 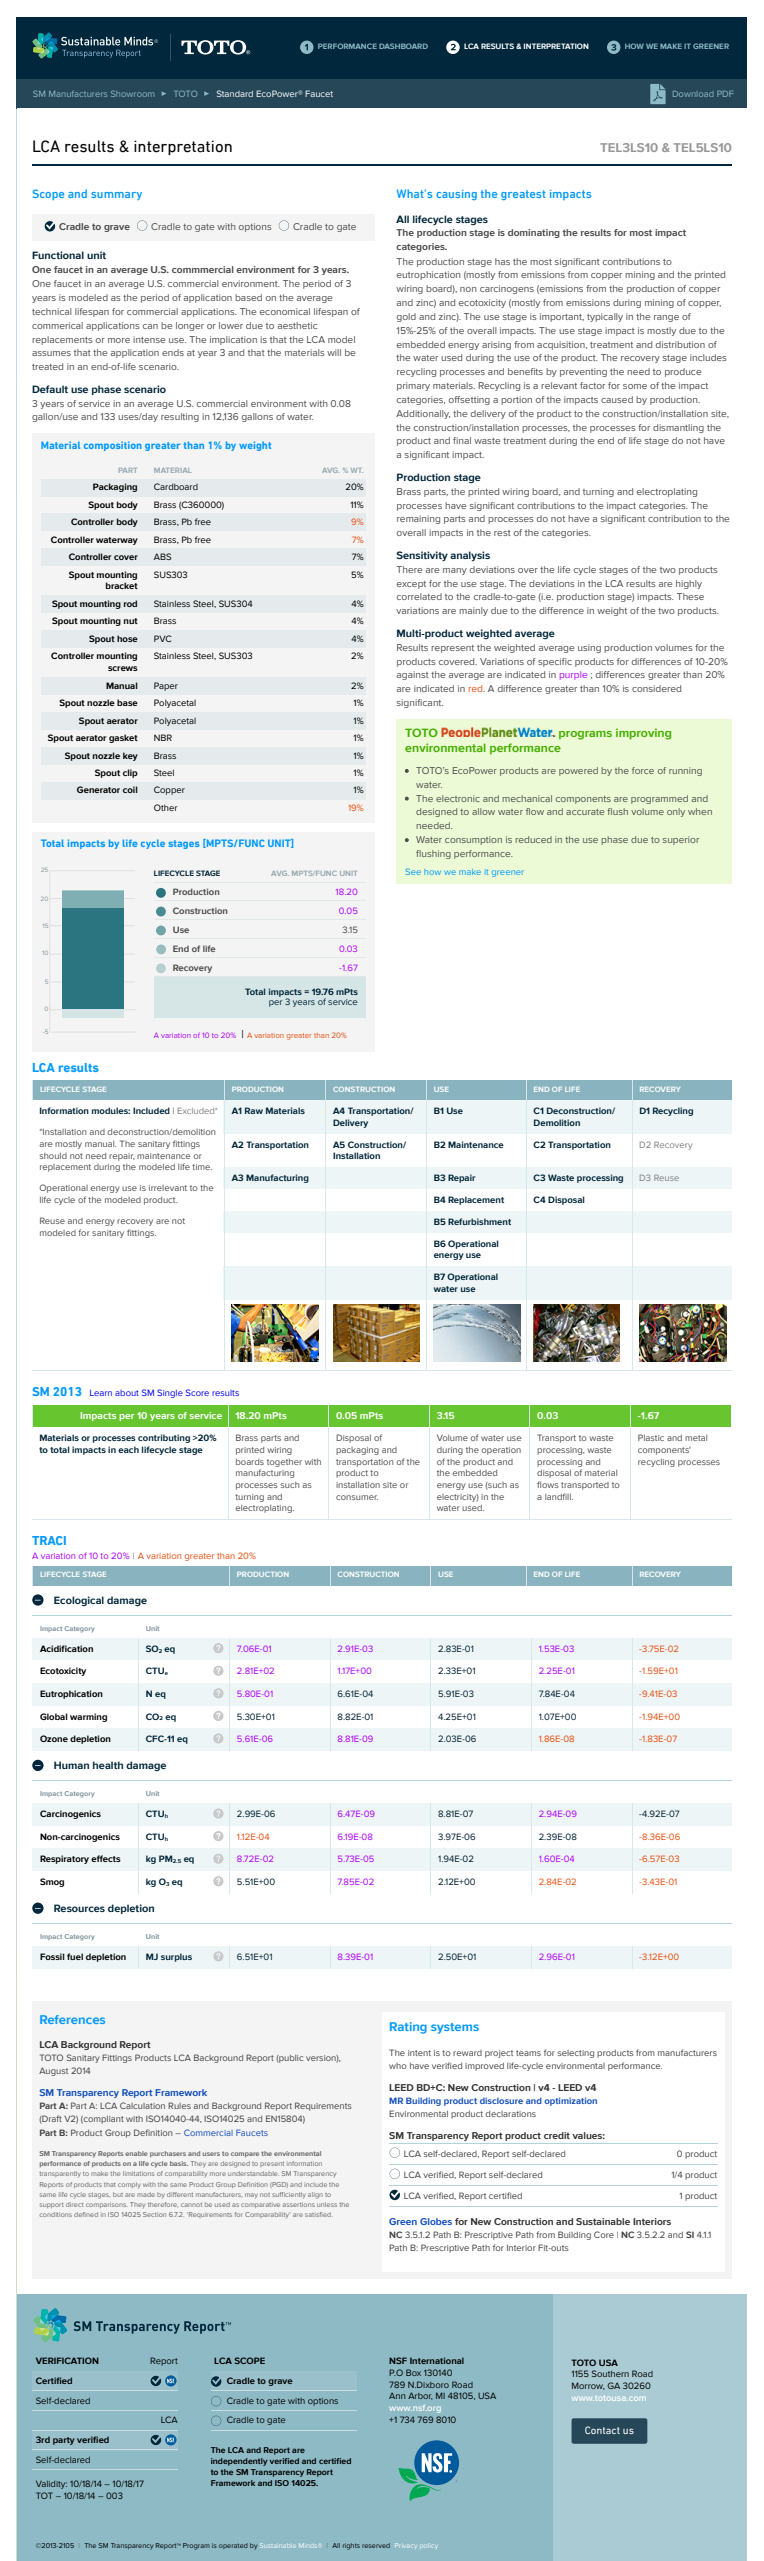 What do you see at coordinates (123, 738) in the screenshot?
I see `gasket` at bounding box center [123, 738].
